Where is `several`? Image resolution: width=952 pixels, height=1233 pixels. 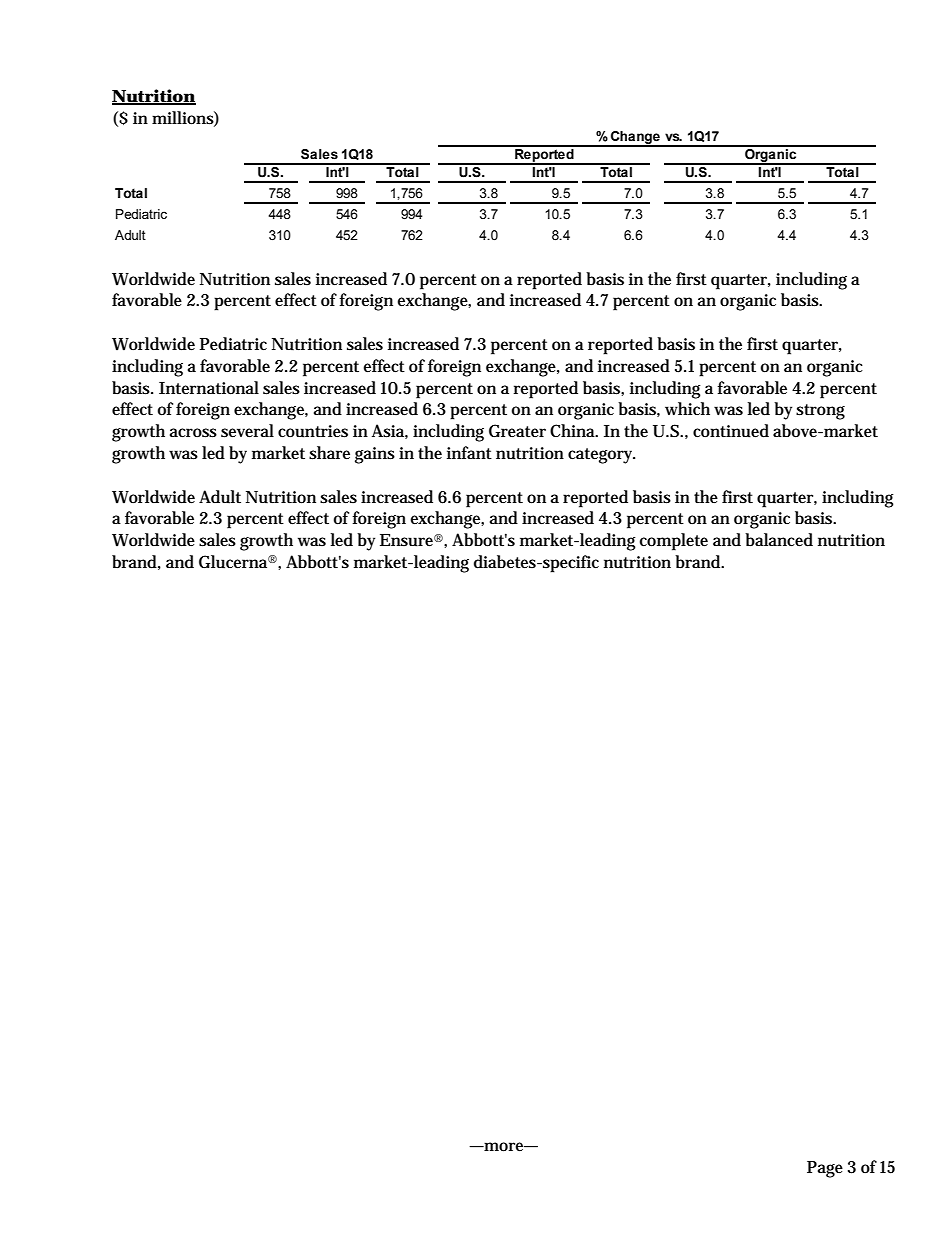
several is located at coordinates (247, 431).
